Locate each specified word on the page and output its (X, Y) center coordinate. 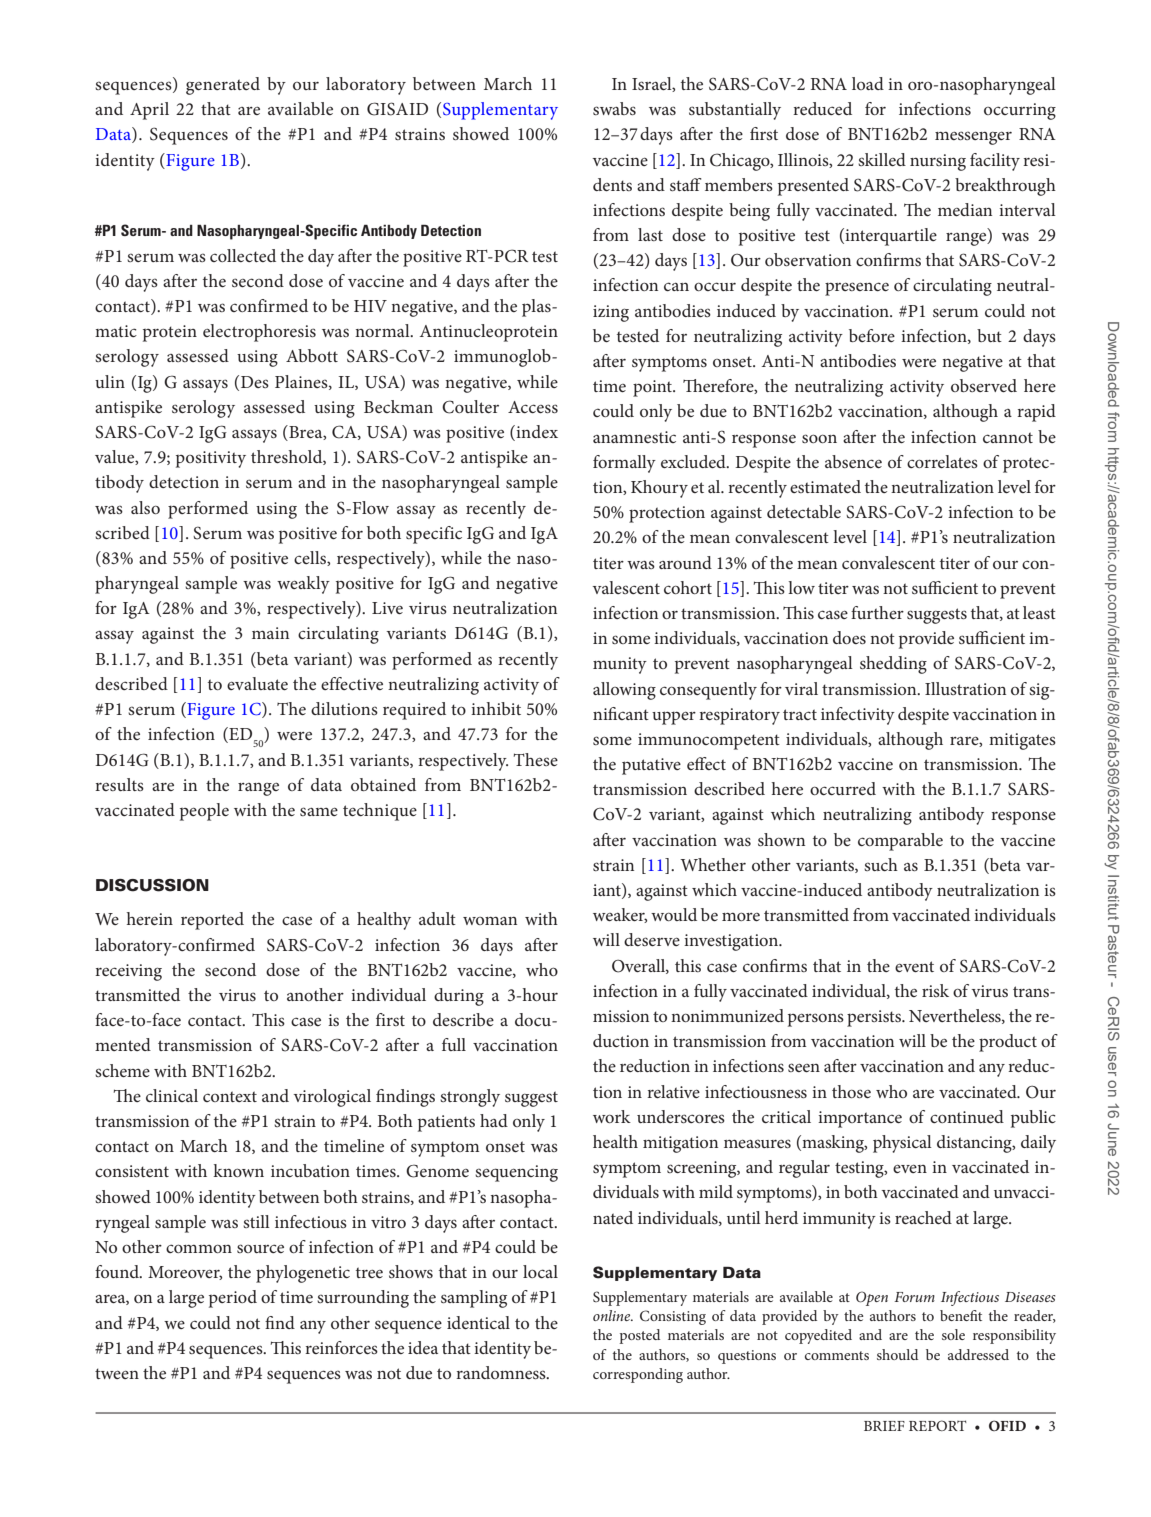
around (685, 562)
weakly (303, 585)
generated (223, 86)
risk (935, 990)
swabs (614, 108)
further (877, 612)
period (233, 1299)
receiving (128, 972)
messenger (973, 138)
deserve (652, 939)
